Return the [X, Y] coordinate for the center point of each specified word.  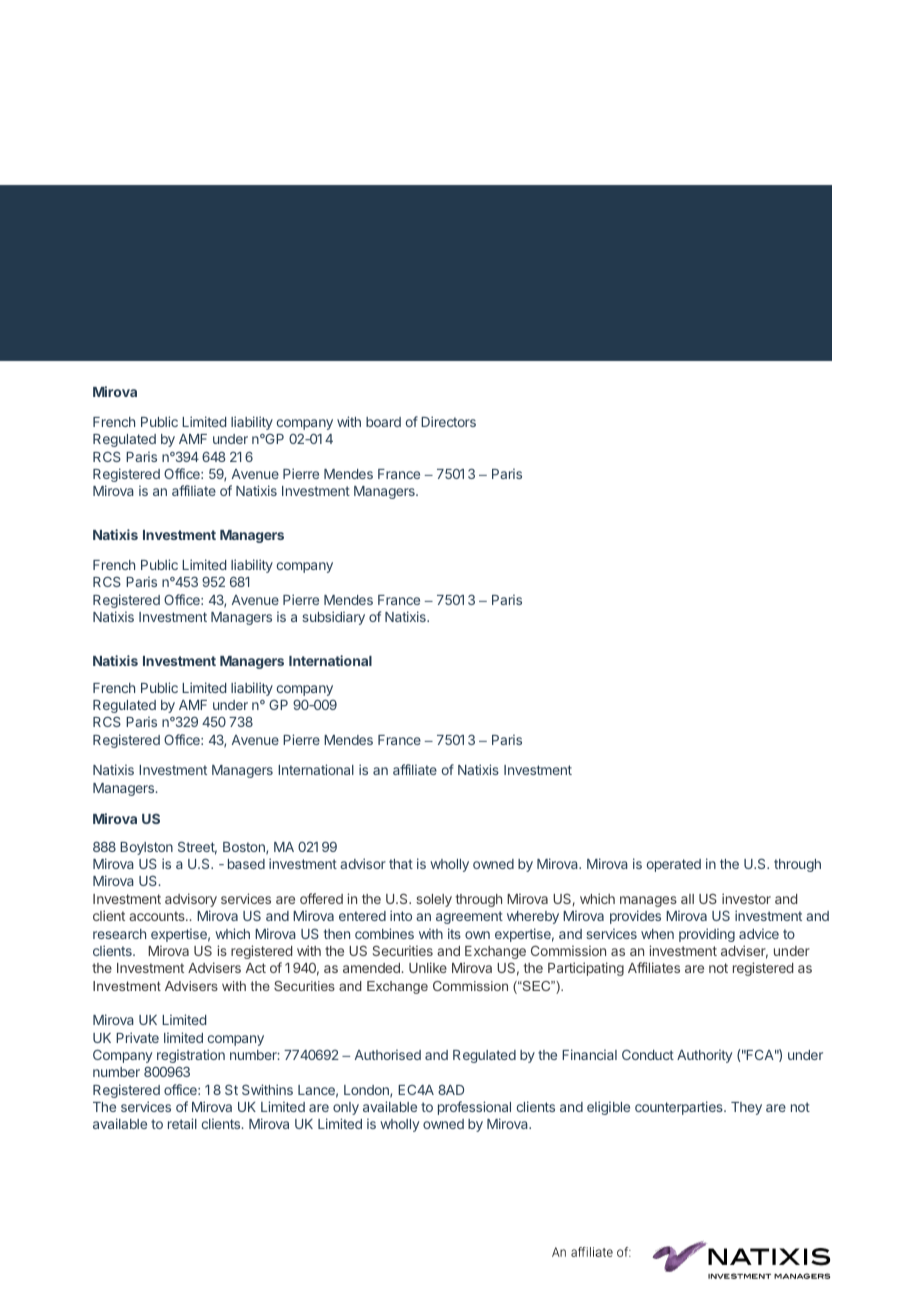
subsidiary [333, 618]
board [383, 422]
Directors [448, 421]
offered [321, 898]
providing [707, 935]
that [401, 864]
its [454, 933]
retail [182, 1123]
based [246, 864]
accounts [158, 916]
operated [674, 865]
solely [434, 900]
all [687, 899]
